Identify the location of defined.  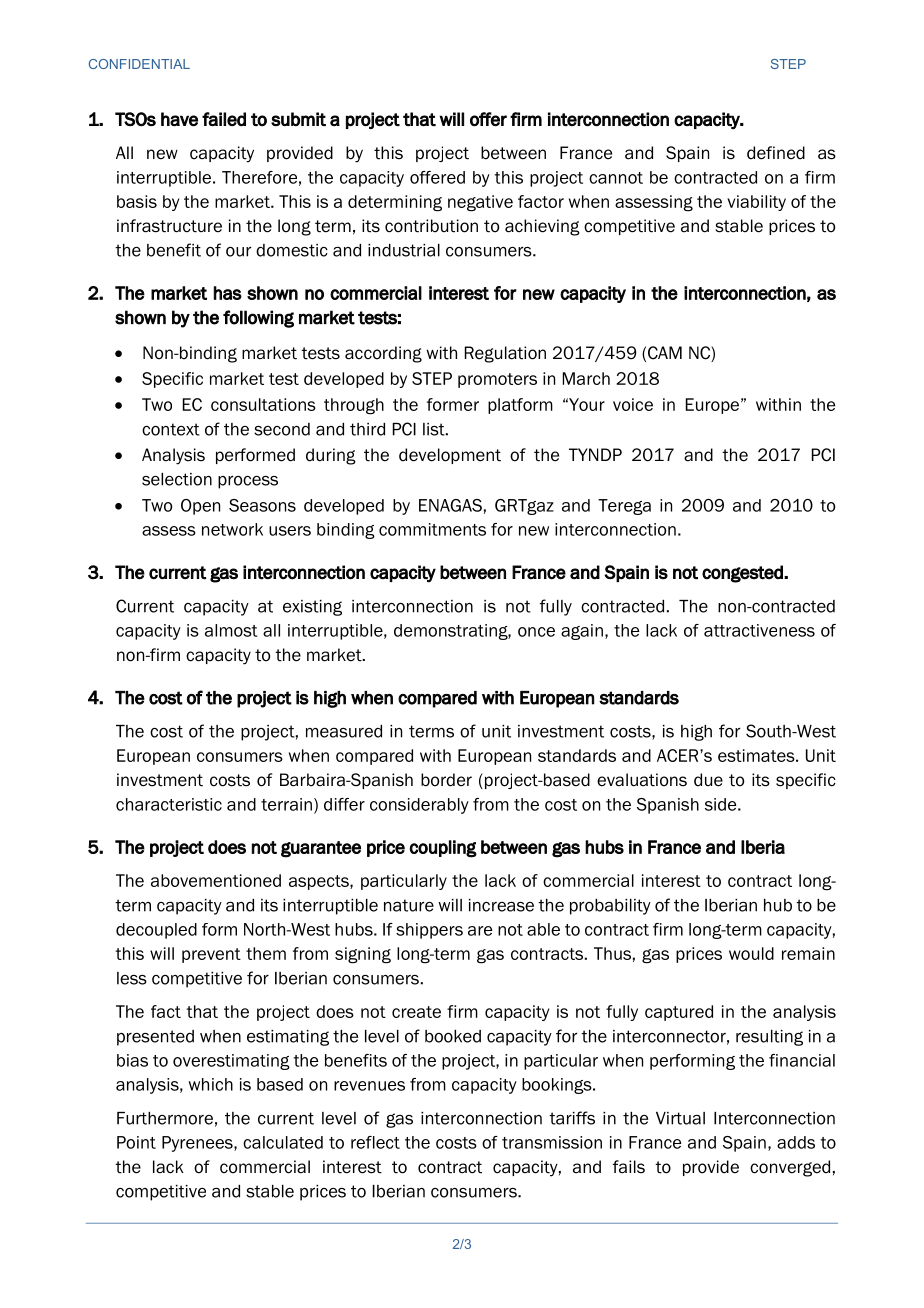
(776, 153).
